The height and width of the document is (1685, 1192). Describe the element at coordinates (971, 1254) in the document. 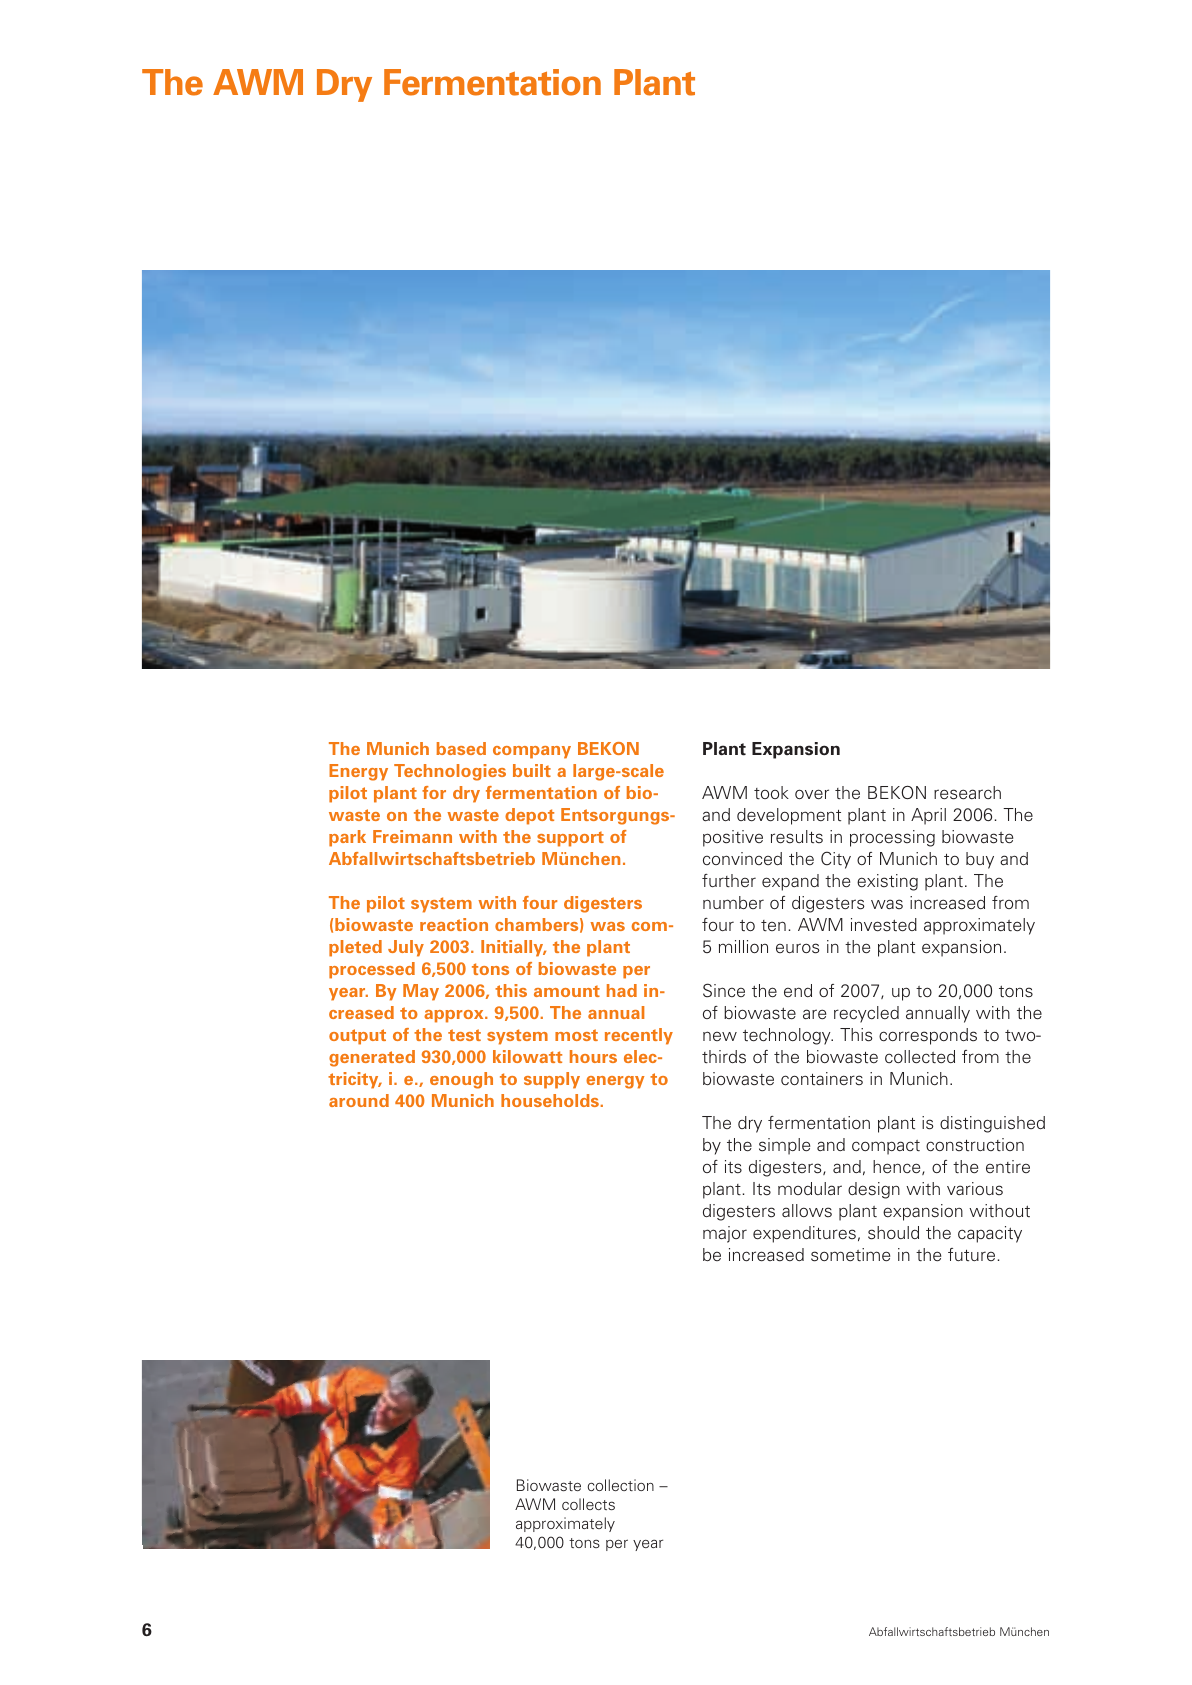

I see `future` at that location.
